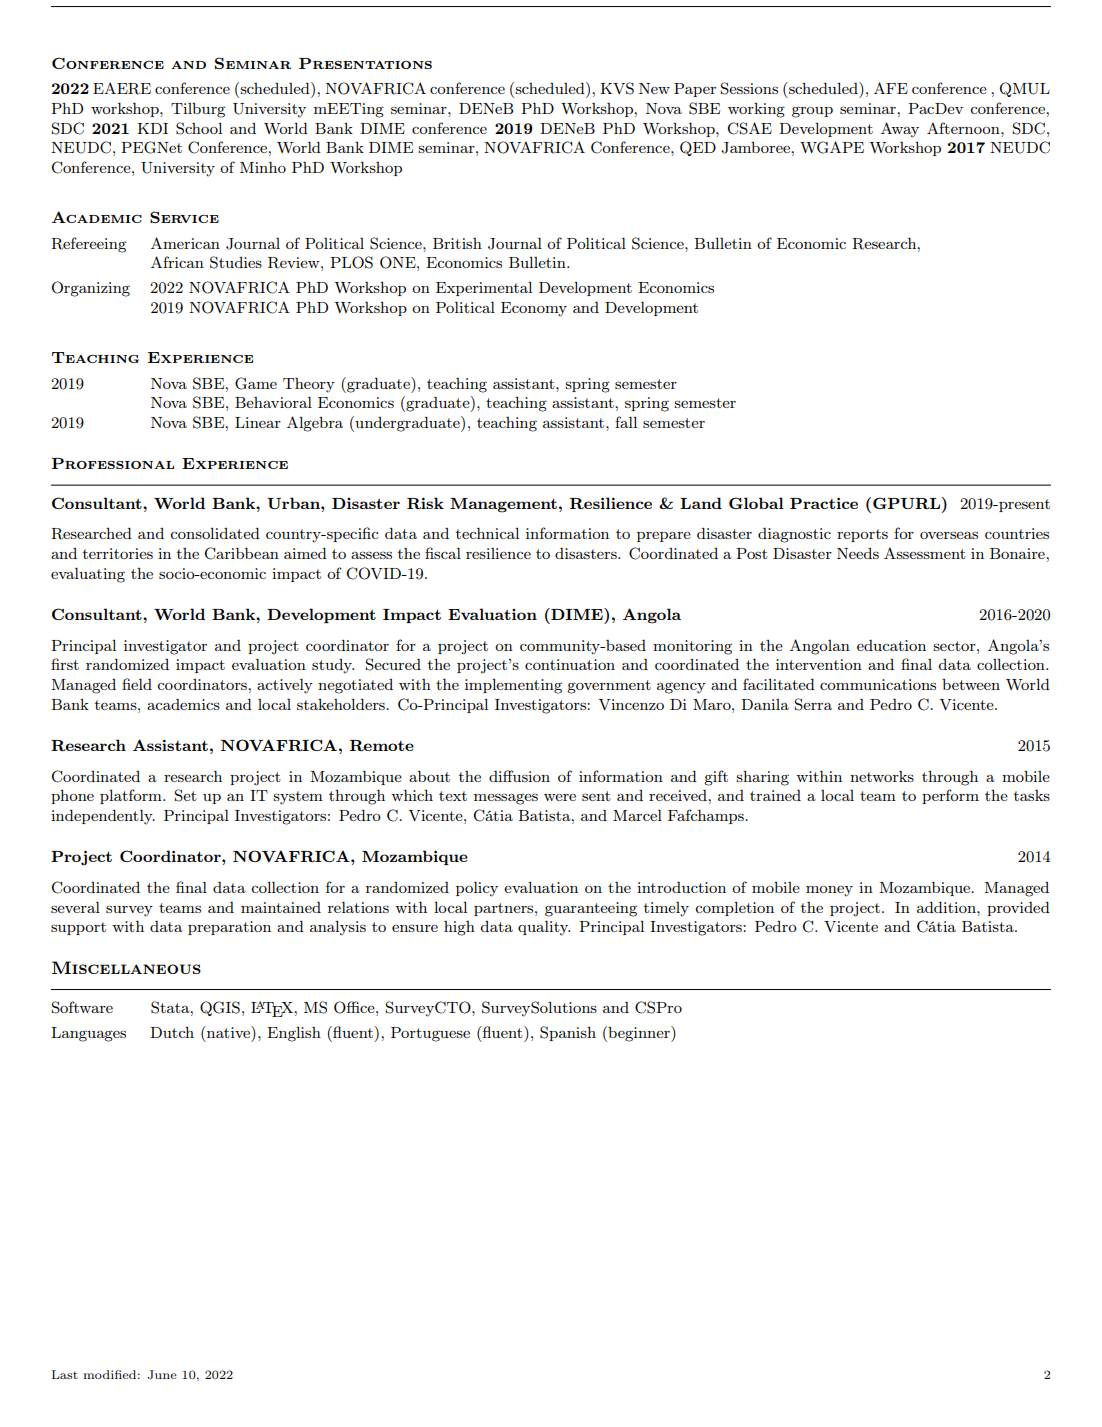 Image resolution: width=1102 pixels, height=1427 pixels. Describe the element at coordinates (215, 533) in the page. I see `consolidated` at that location.
